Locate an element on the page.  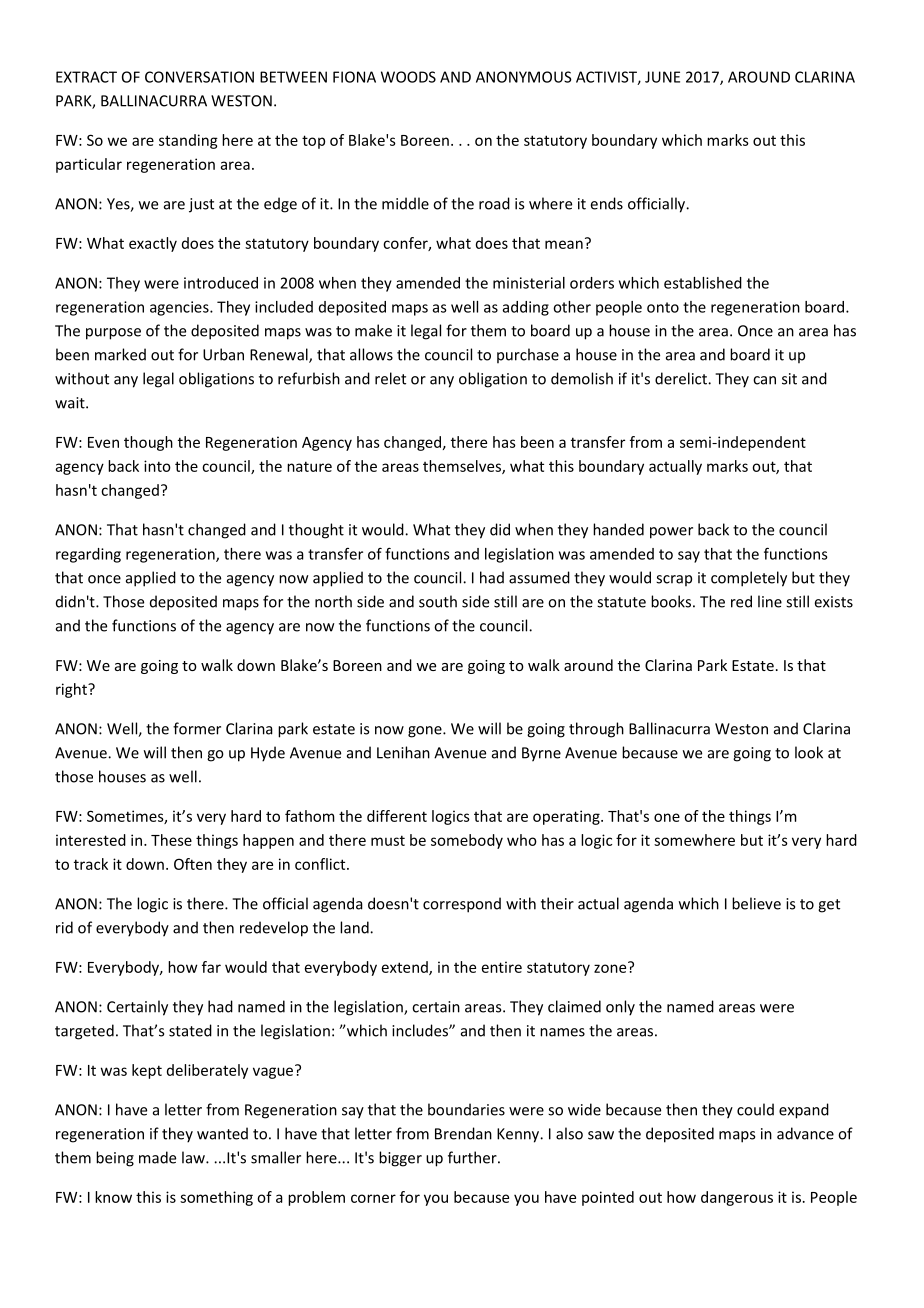
right is located at coordinates (72, 690).
